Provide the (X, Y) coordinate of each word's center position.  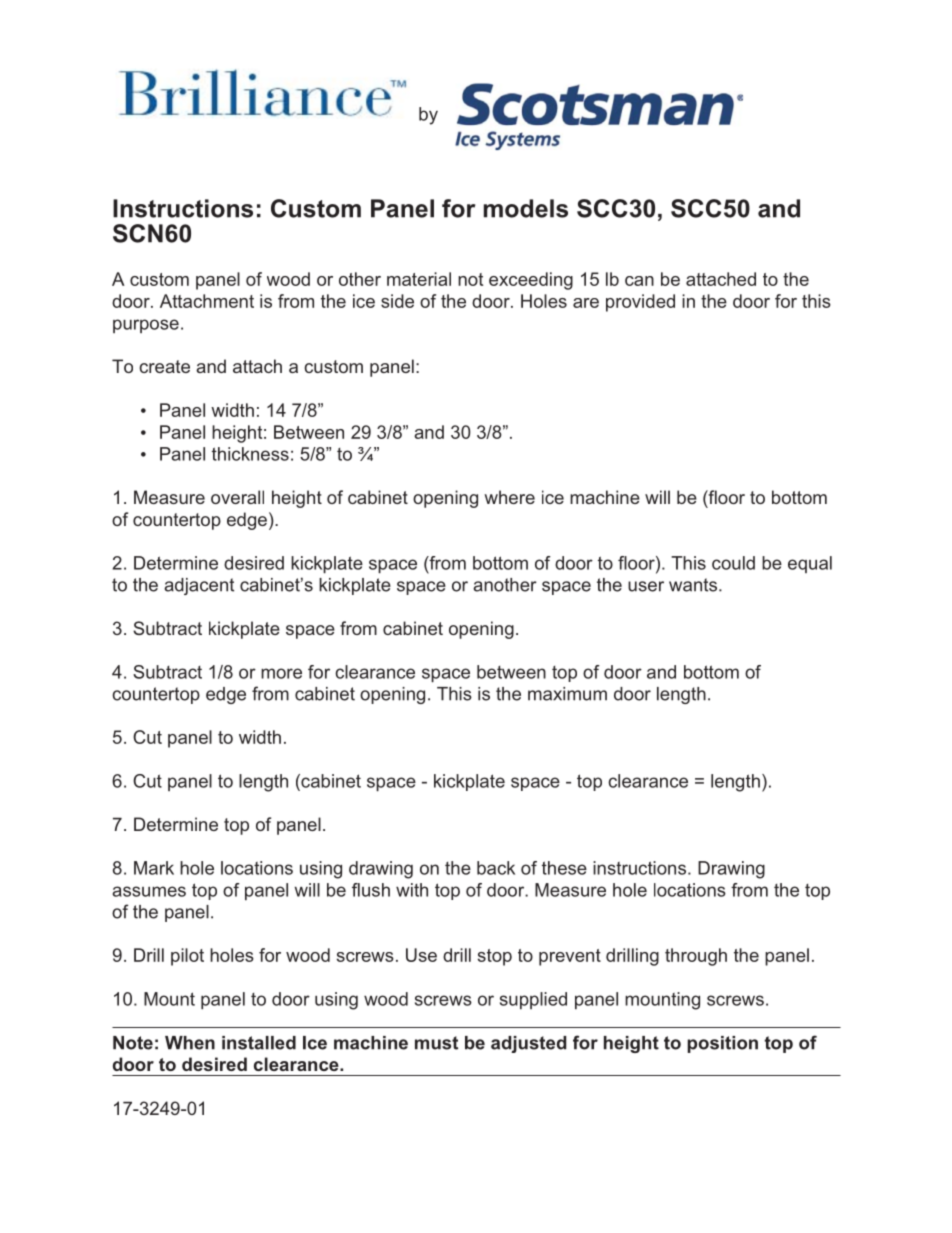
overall (237, 497)
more (281, 673)
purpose (146, 326)
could (733, 563)
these (564, 868)
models (526, 208)
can (639, 281)
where (509, 497)
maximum (567, 694)
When (190, 1043)
